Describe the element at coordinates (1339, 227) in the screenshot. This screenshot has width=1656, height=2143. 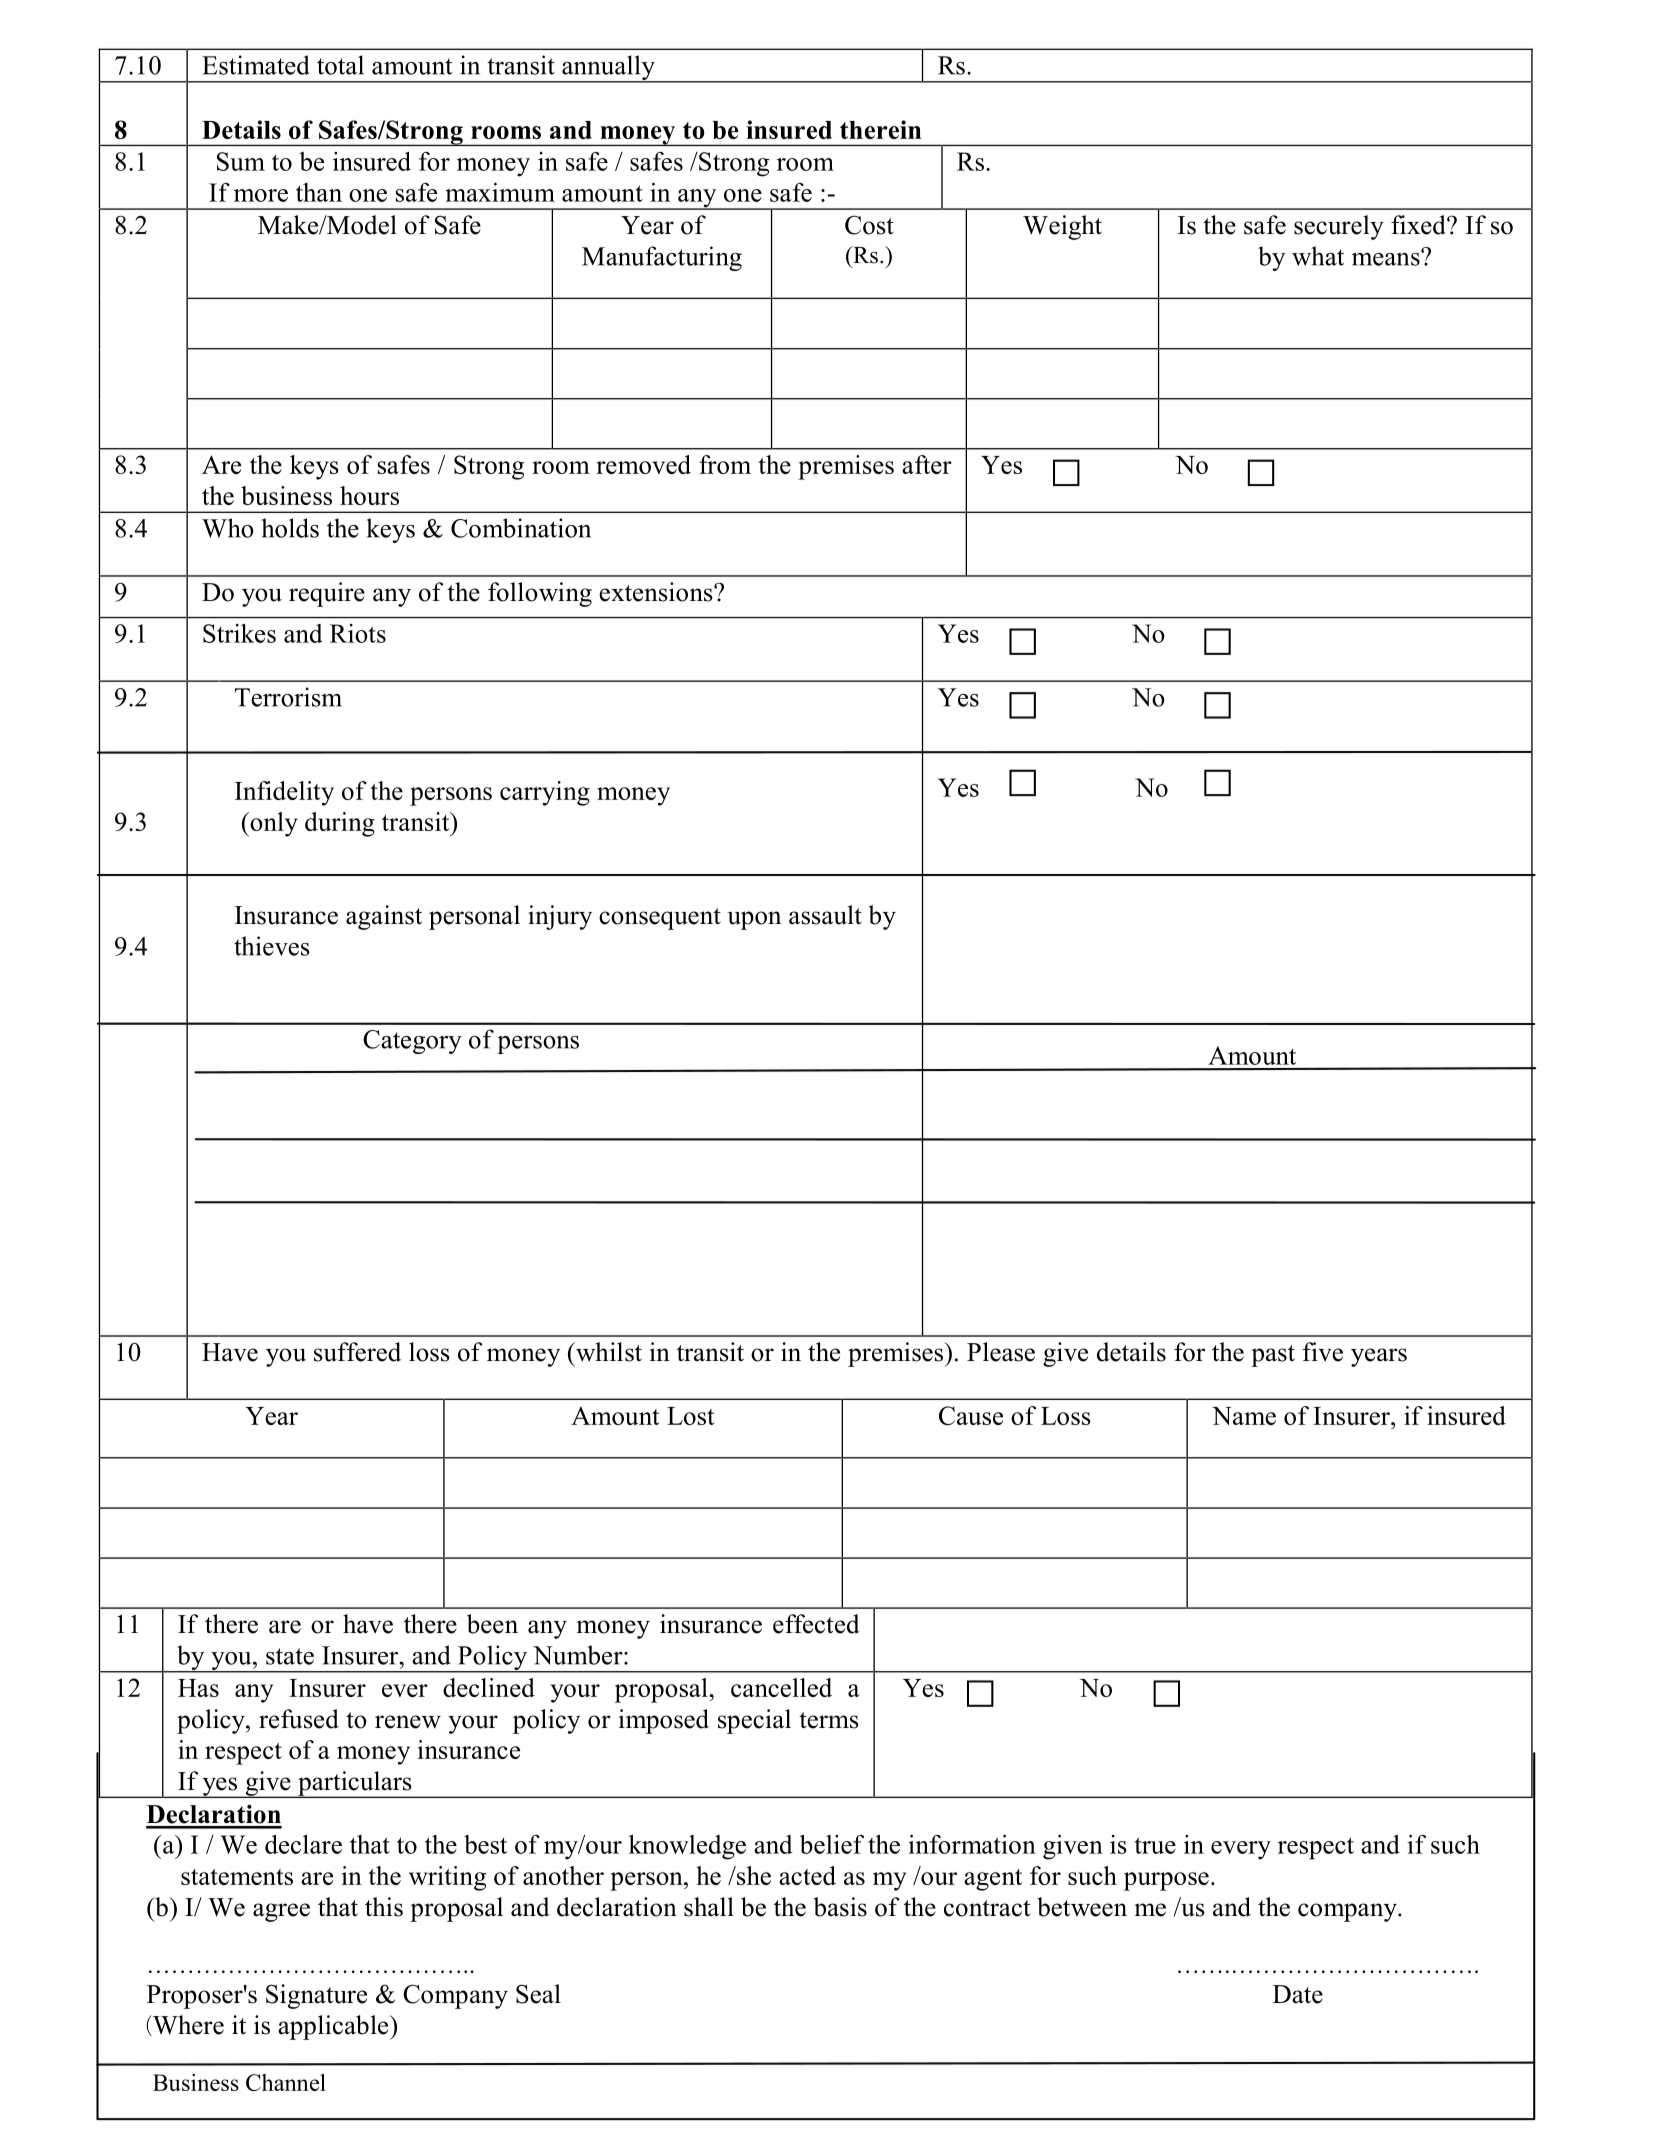
I see `securely` at that location.
